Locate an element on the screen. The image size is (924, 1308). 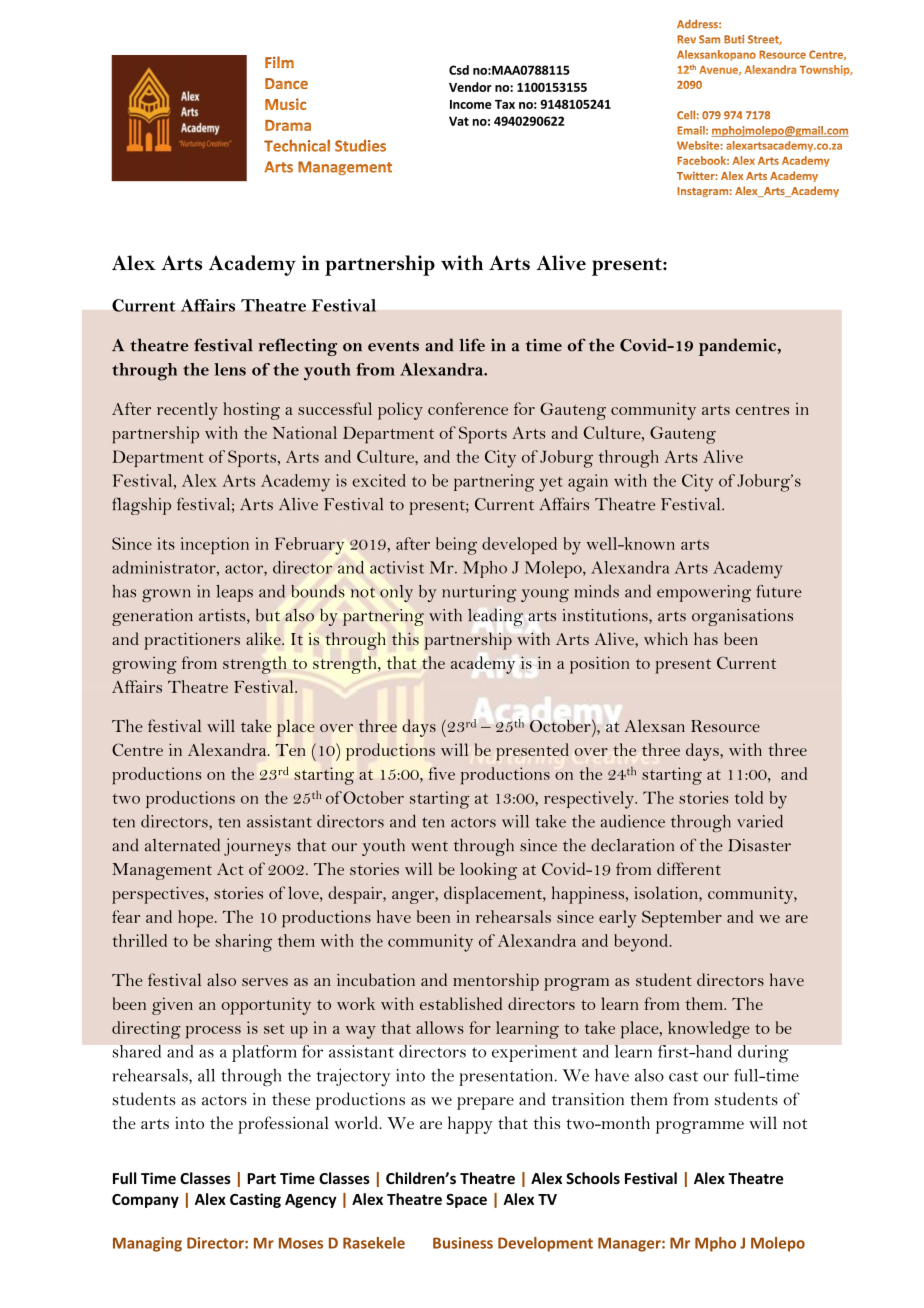
practitioners is located at coordinates (192, 641).
